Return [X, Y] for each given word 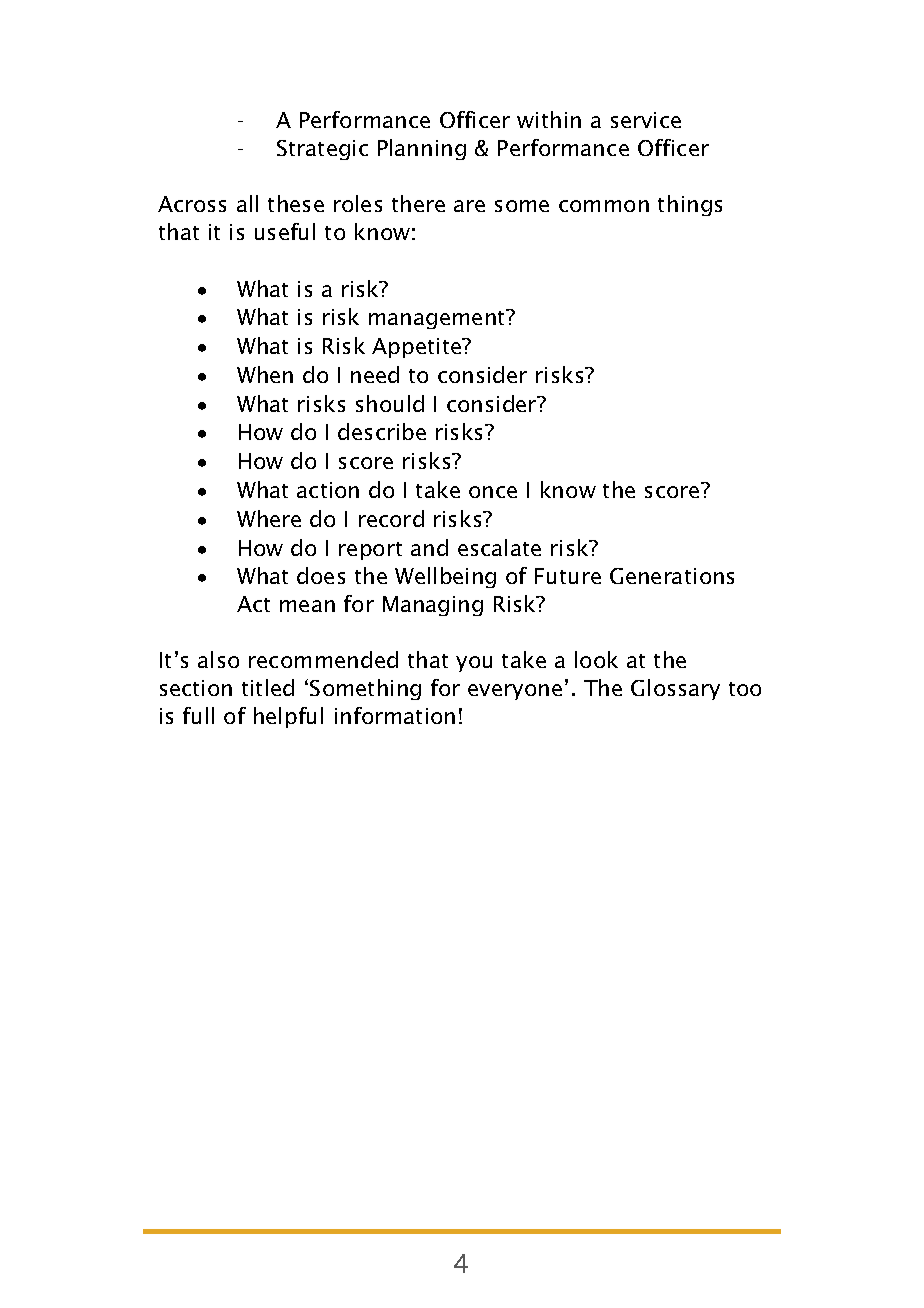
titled [268, 687]
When [265, 374]
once [493, 492]
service [646, 120]
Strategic [322, 150]
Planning [422, 149]
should [390, 403]
